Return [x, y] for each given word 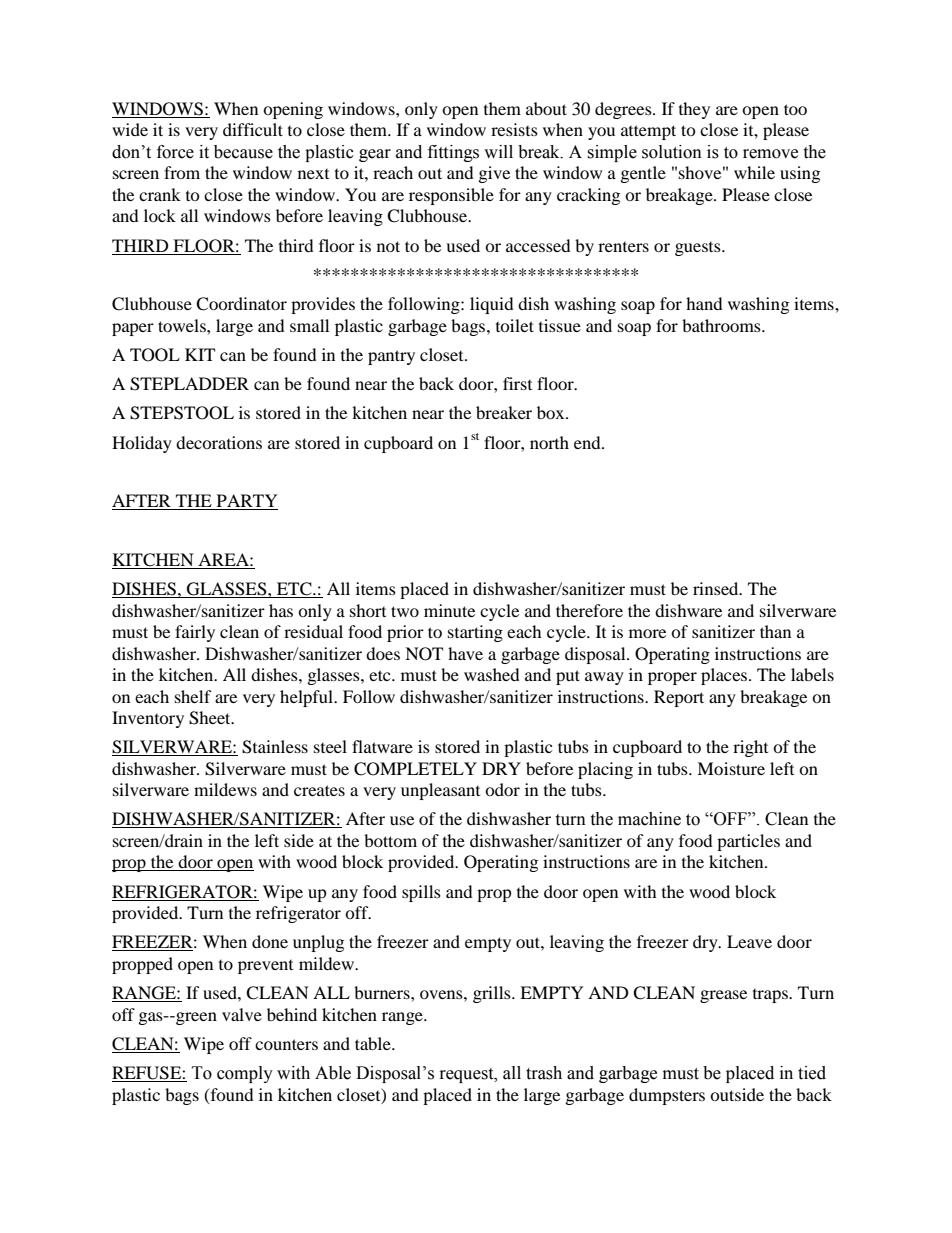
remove [770, 154]
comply [245, 1074]
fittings [453, 153]
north [549, 442]
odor [502, 789]
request [468, 1075]
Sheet [211, 718]
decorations [219, 442]
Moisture [731, 768]
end [588, 442]
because [243, 152]
